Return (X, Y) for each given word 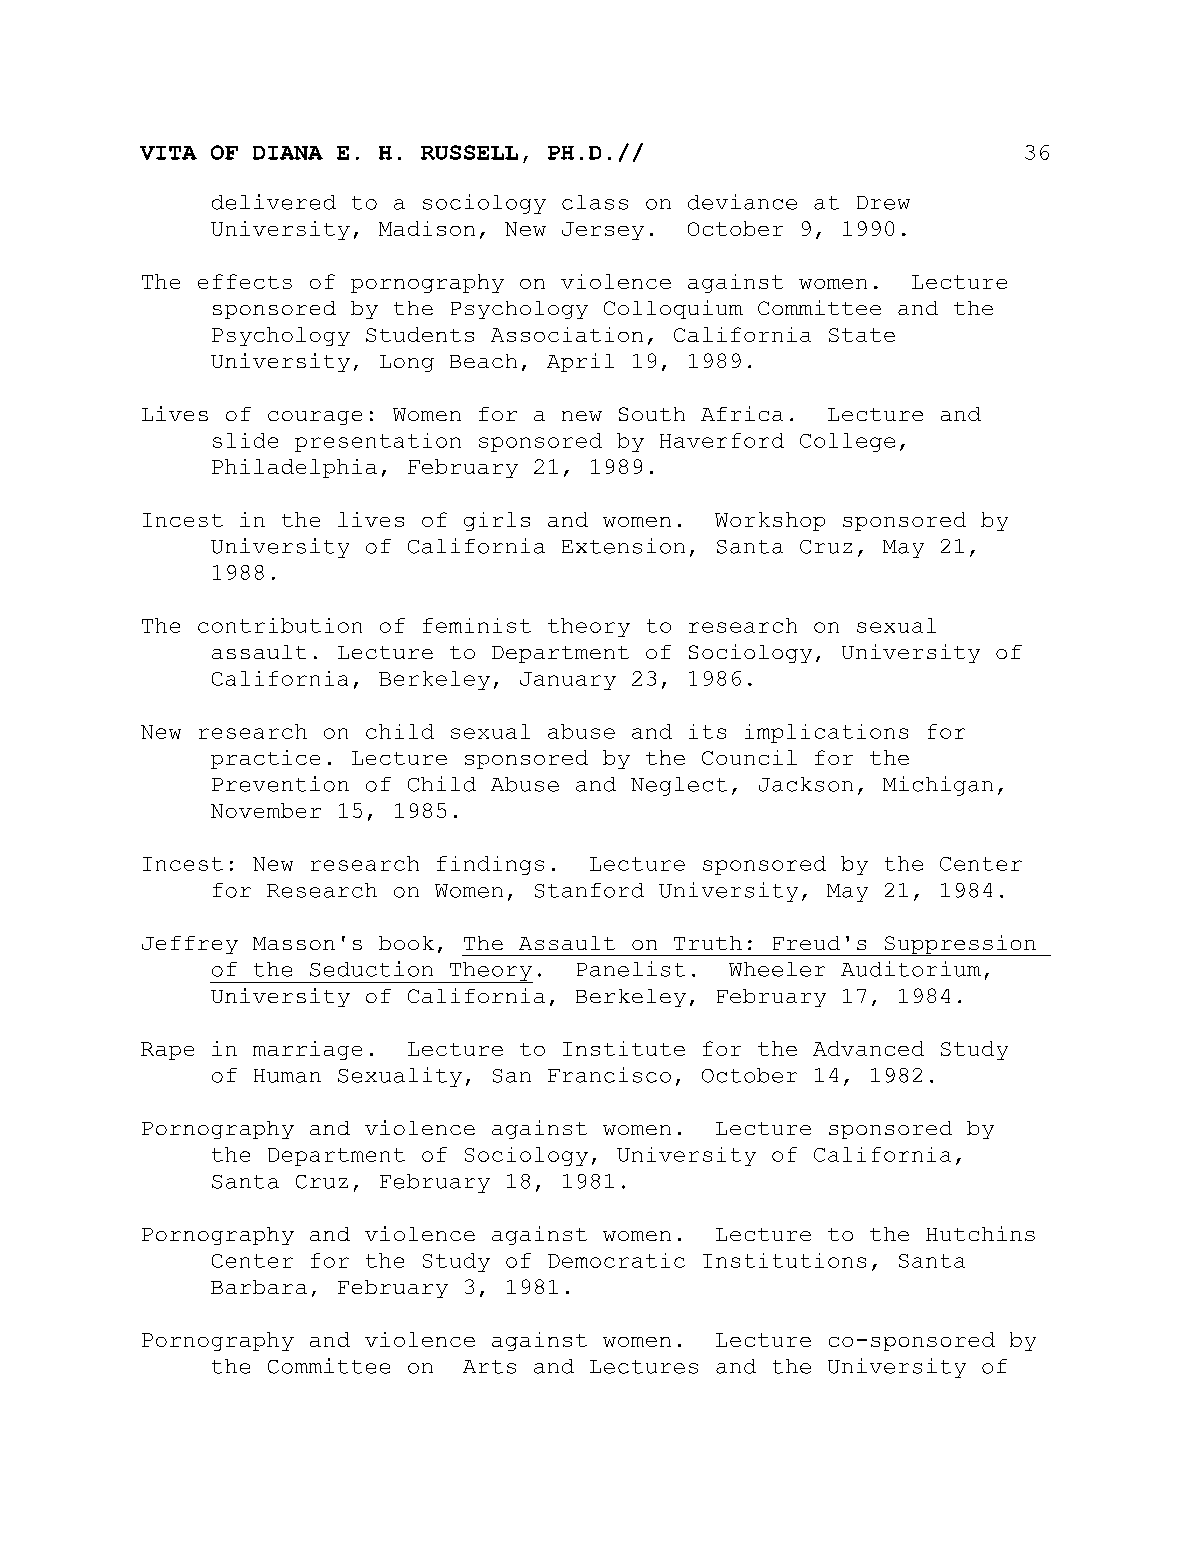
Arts (489, 1367)
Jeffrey (190, 945)
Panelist (631, 969)
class (595, 202)
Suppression (960, 945)
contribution (280, 625)
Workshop (770, 521)
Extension (623, 546)
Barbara (259, 1287)
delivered (274, 202)
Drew (883, 203)
